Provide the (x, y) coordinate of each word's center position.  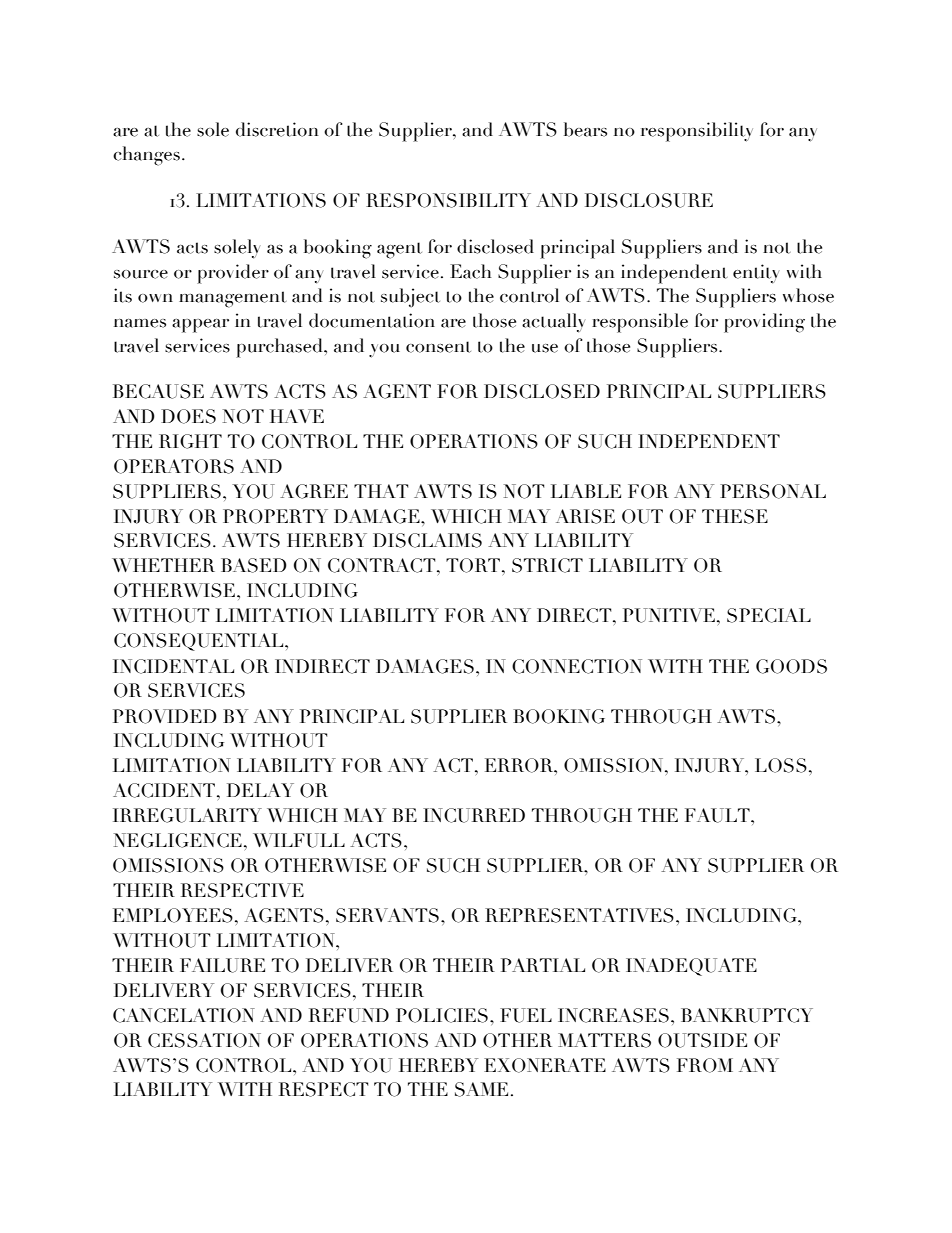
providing (764, 323)
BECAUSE (158, 391)
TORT (473, 565)
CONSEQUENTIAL (200, 642)
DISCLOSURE (649, 200)
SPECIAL (769, 615)
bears (585, 129)
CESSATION (204, 1040)
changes (146, 156)
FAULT (718, 815)
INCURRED (474, 815)
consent (438, 347)
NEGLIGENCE (178, 840)
